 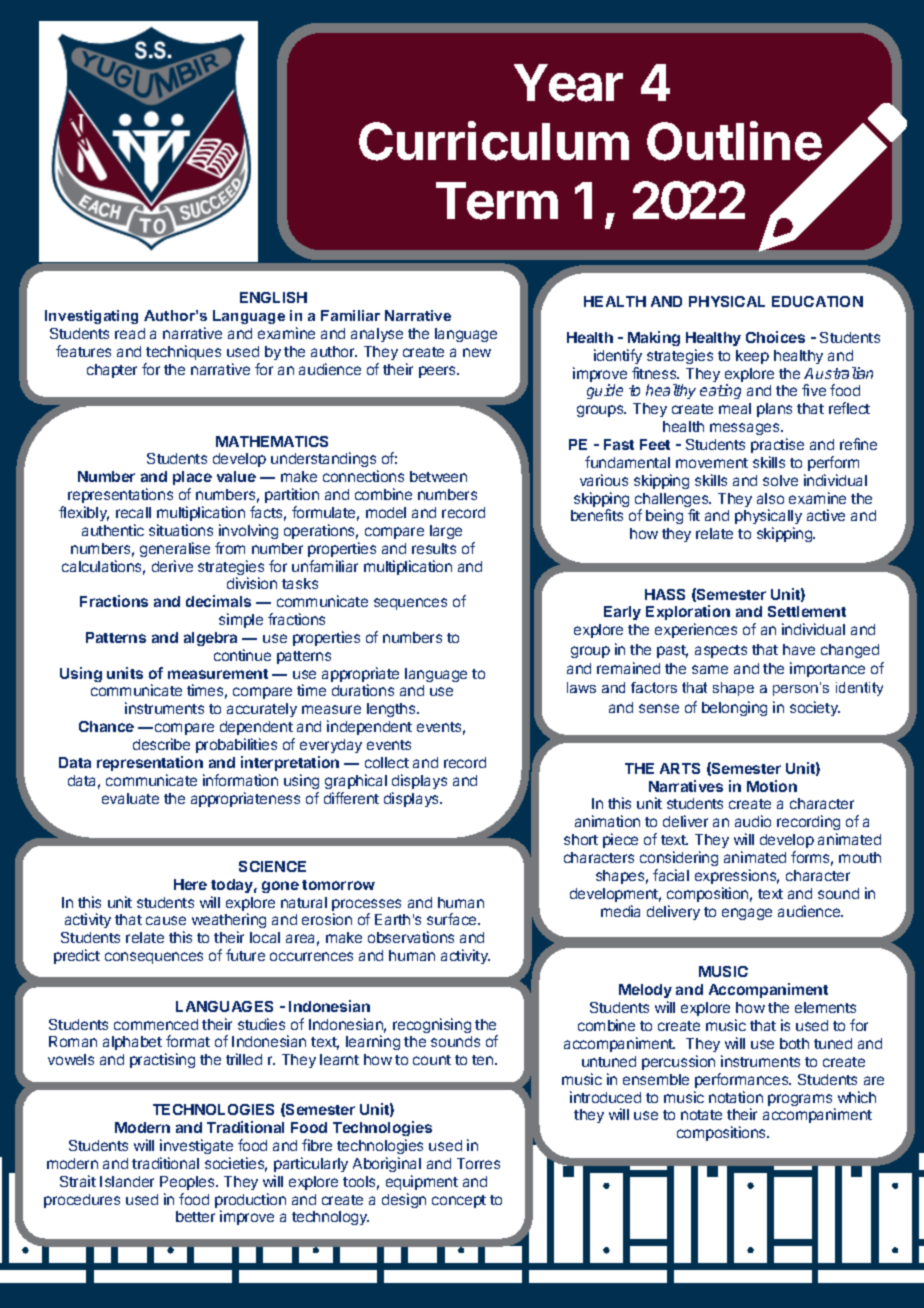 What do you see at coordinates (747, 914) in the document?
I see `engage` at bounding box center [747, 914].
